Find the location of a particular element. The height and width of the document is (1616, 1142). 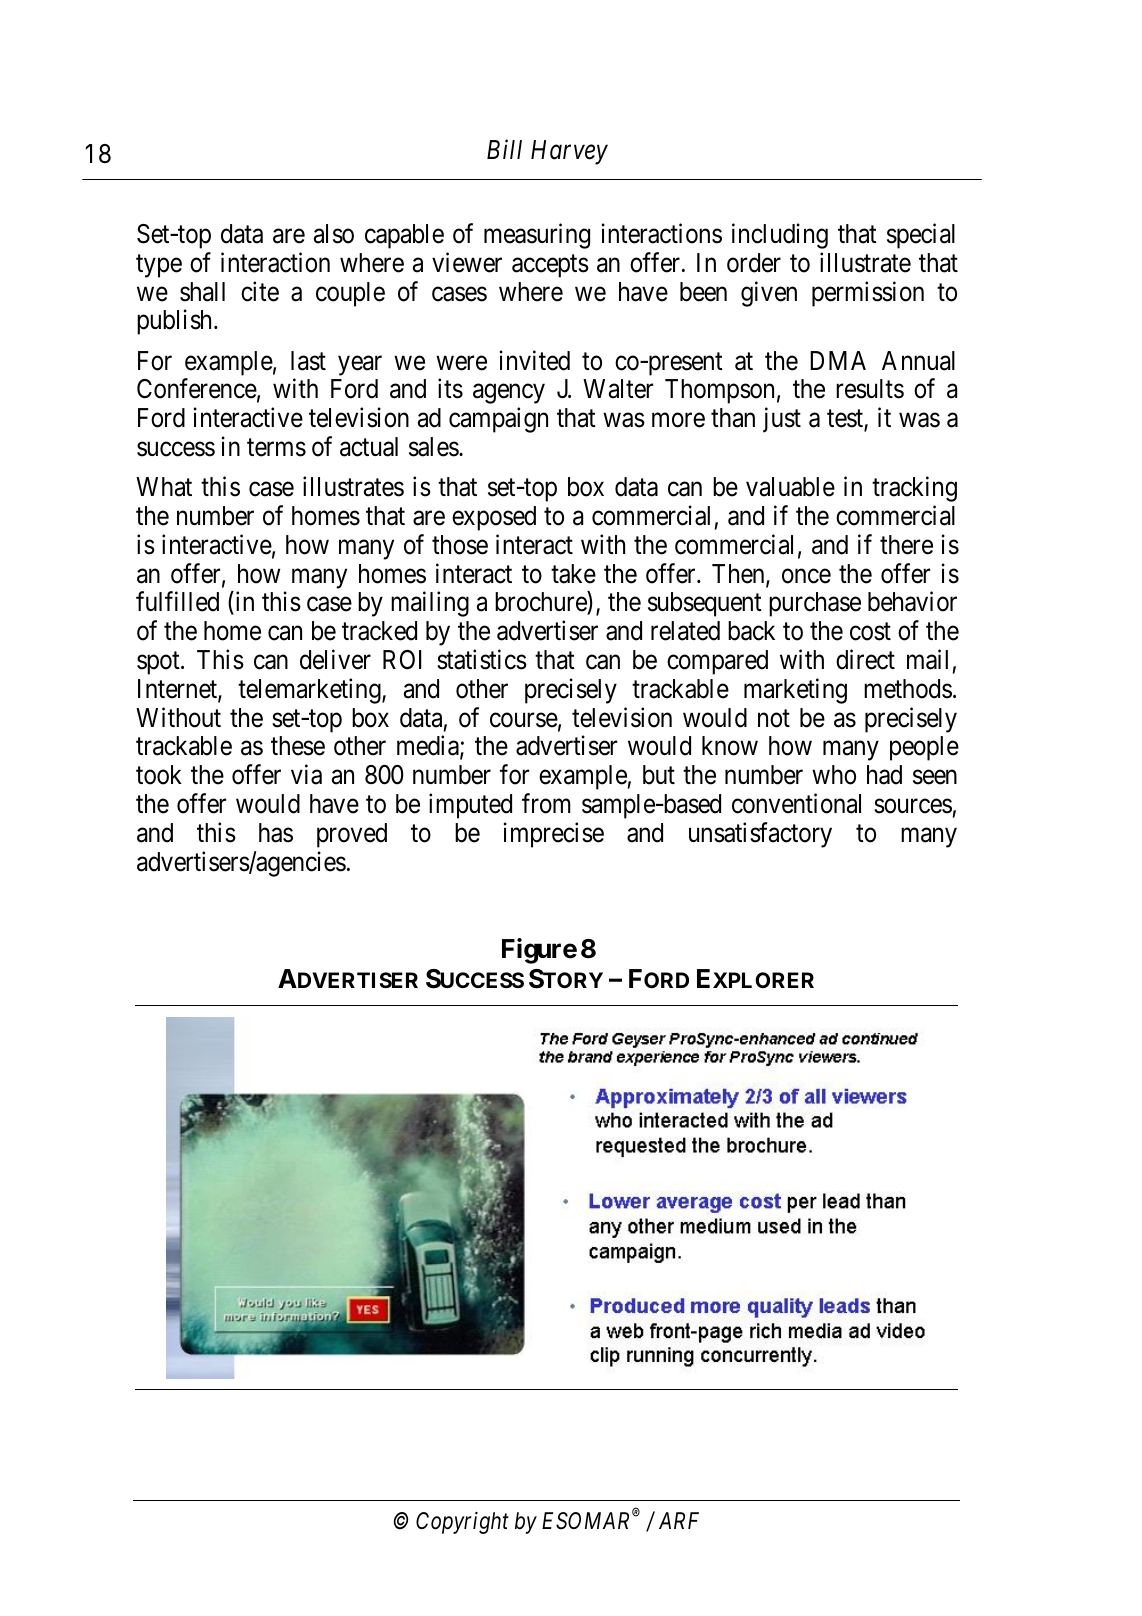

imputed is located at coordinates (470, 806).
